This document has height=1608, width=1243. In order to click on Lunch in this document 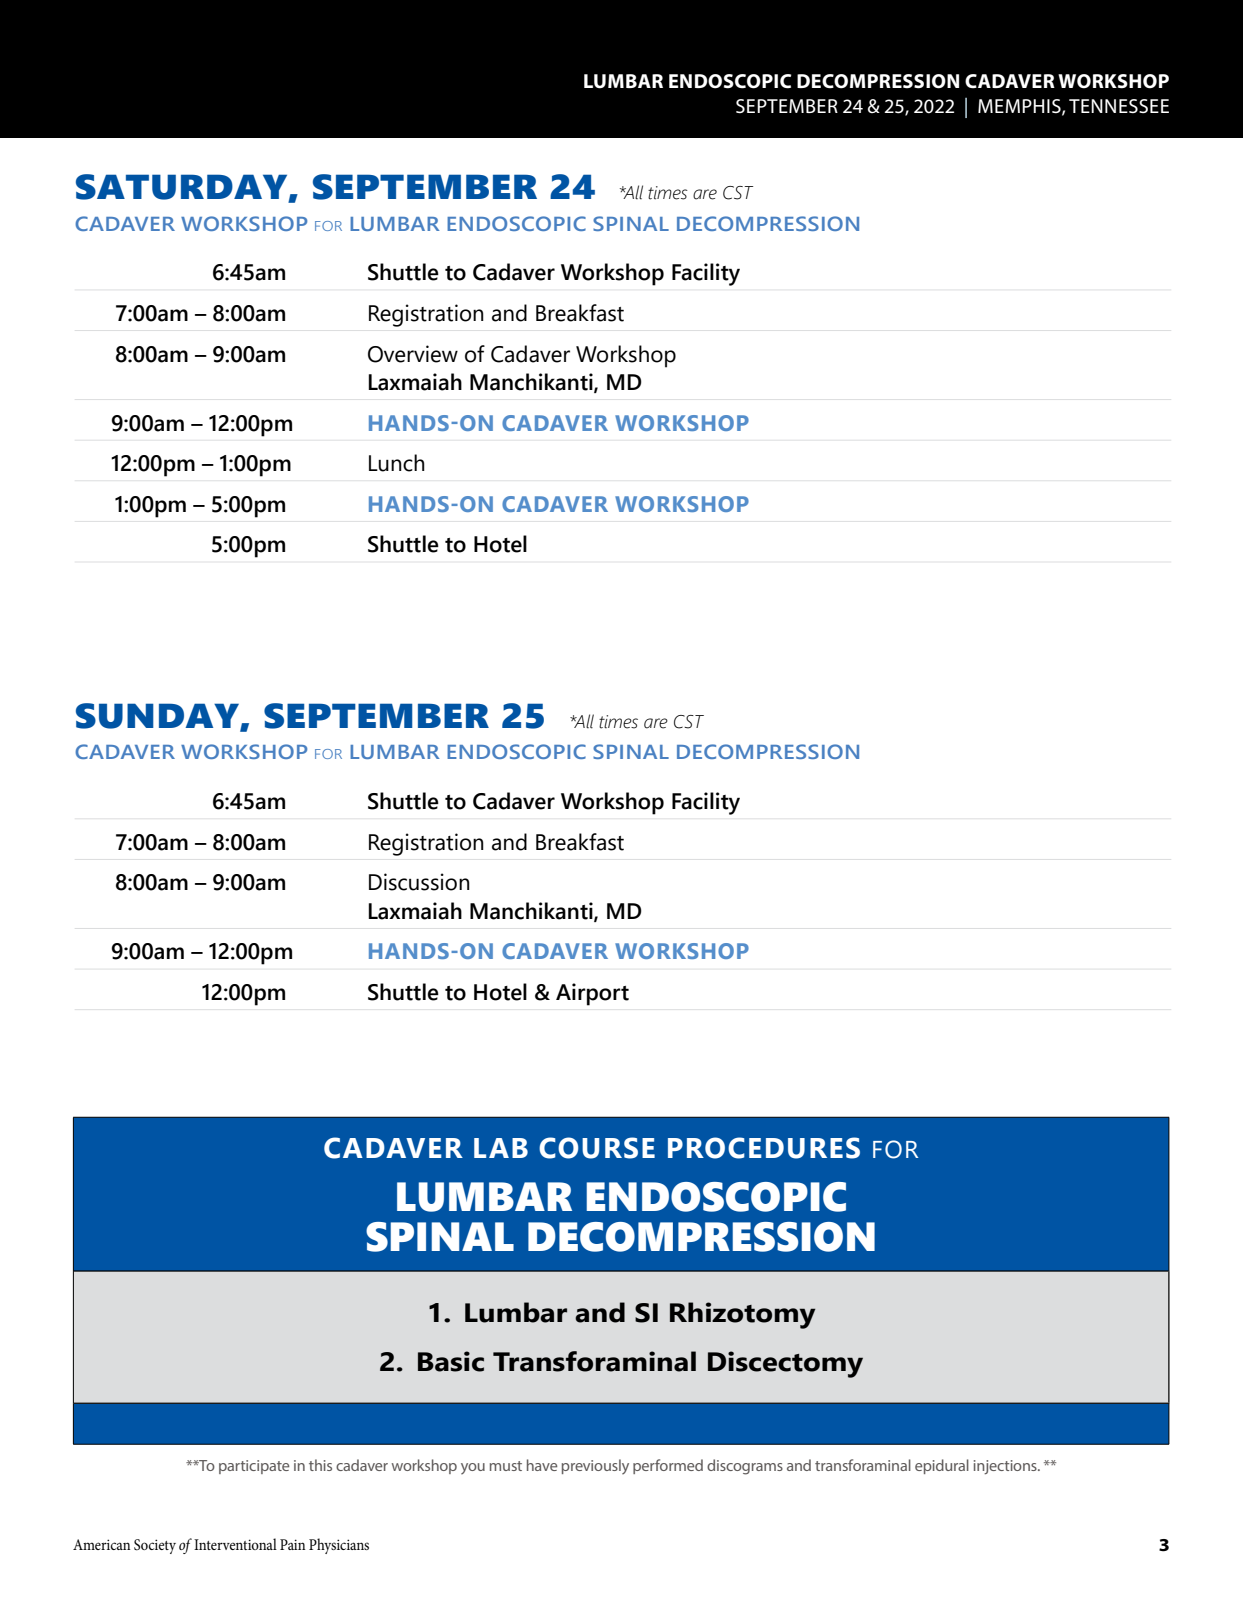, I will do `click(397, 463)`.
